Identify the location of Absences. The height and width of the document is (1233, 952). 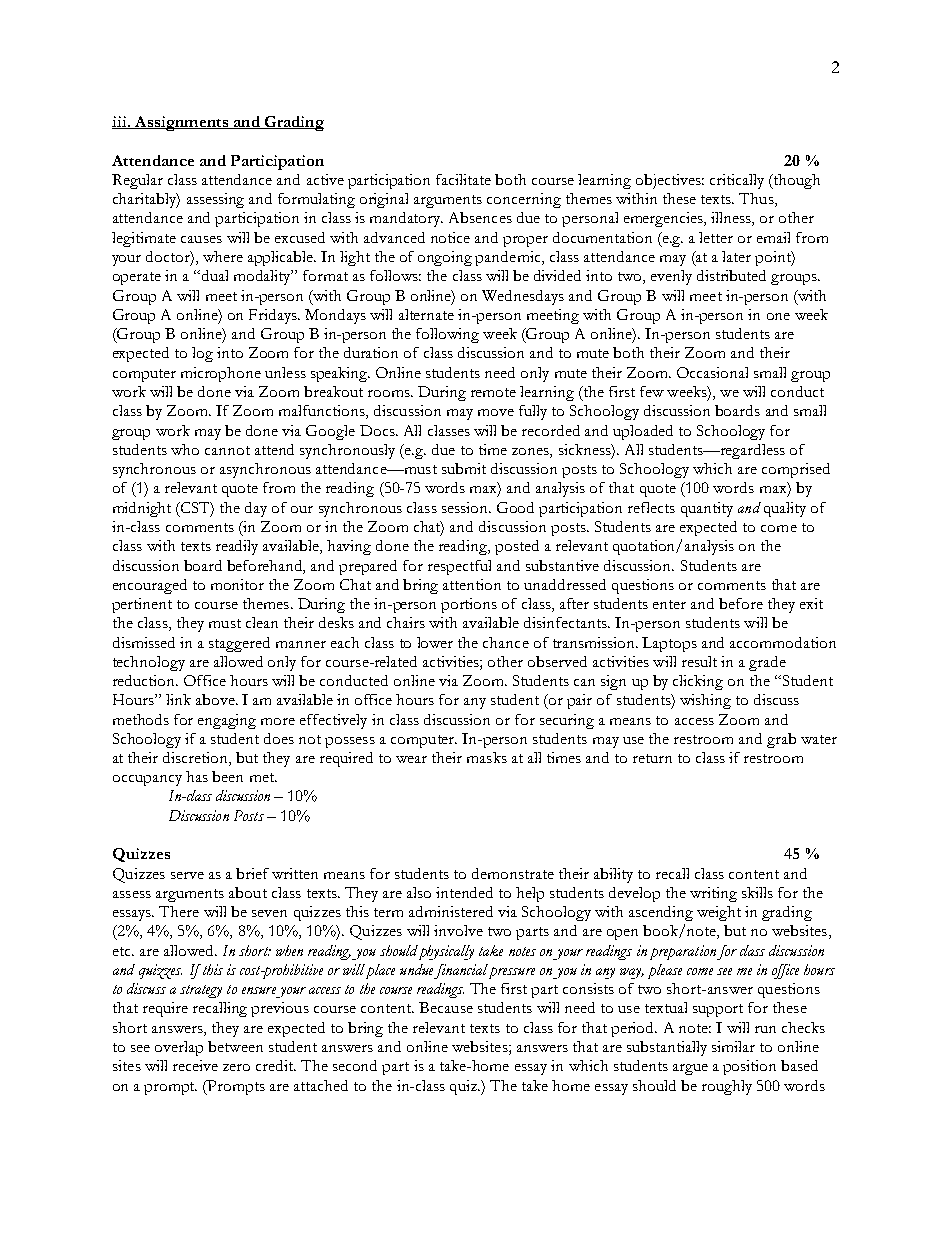
(480, 217).
